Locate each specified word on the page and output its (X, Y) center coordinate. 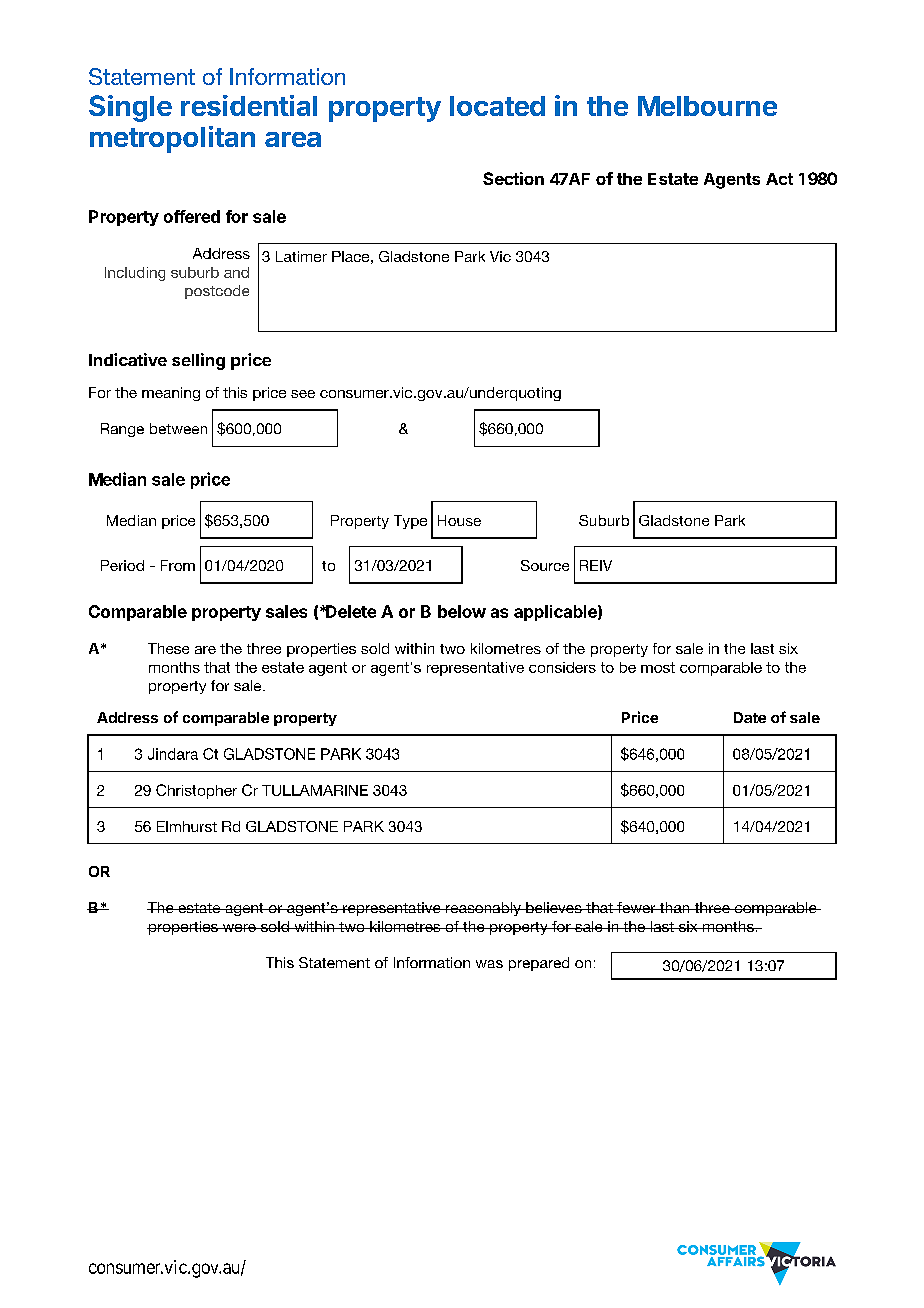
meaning (171, 394)
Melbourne (707, 106)
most (658, 667)
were (239, 928)
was (489, 964)
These (168, 648)
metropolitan (172, 139)
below (462, 611)
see (303, 394)
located (497, 106)
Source (545, 565)
